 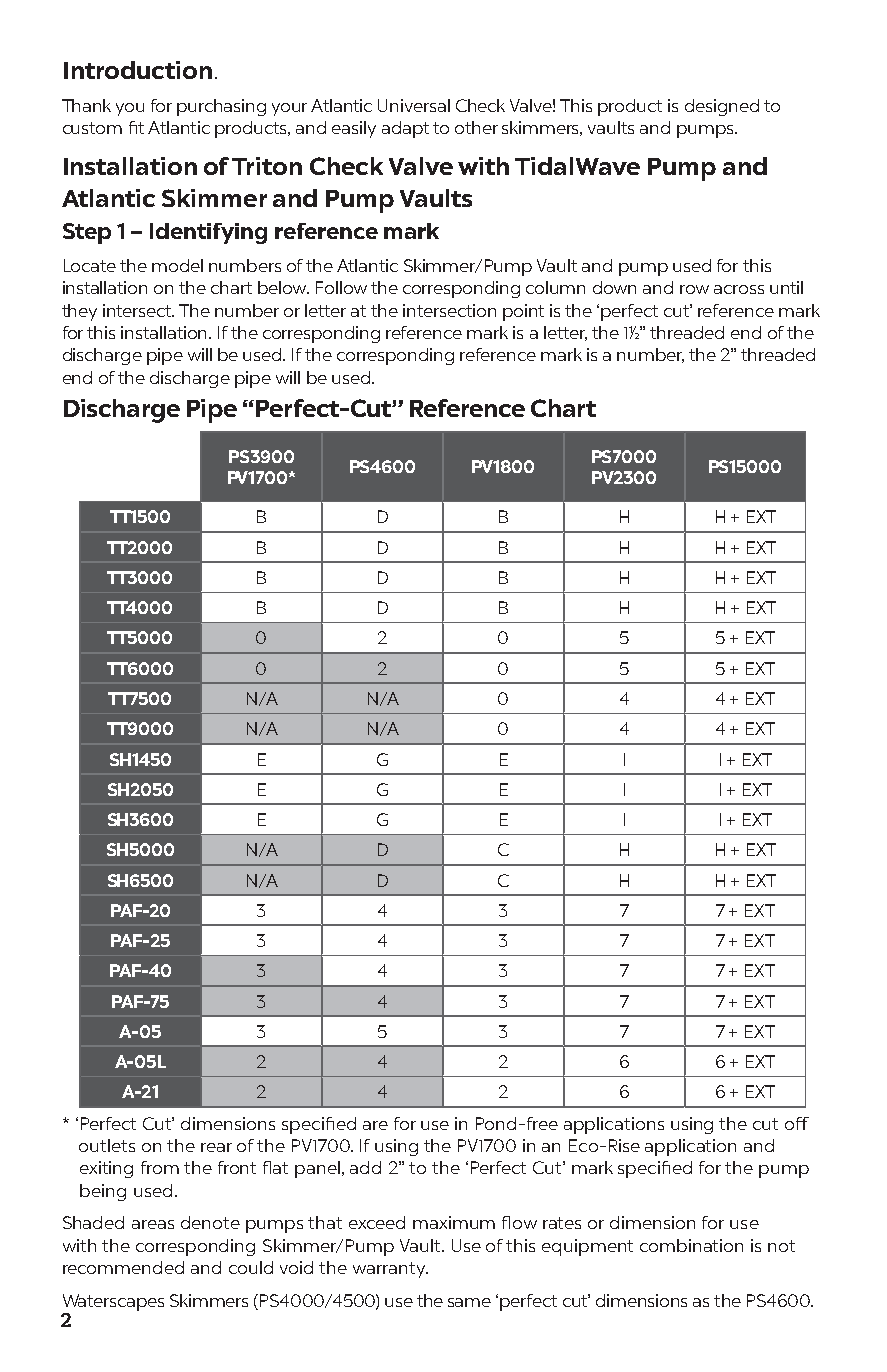 What do you see at coordinates (739, 289) in the screenshot?
I see `across` at bounding box center [739, 289].
